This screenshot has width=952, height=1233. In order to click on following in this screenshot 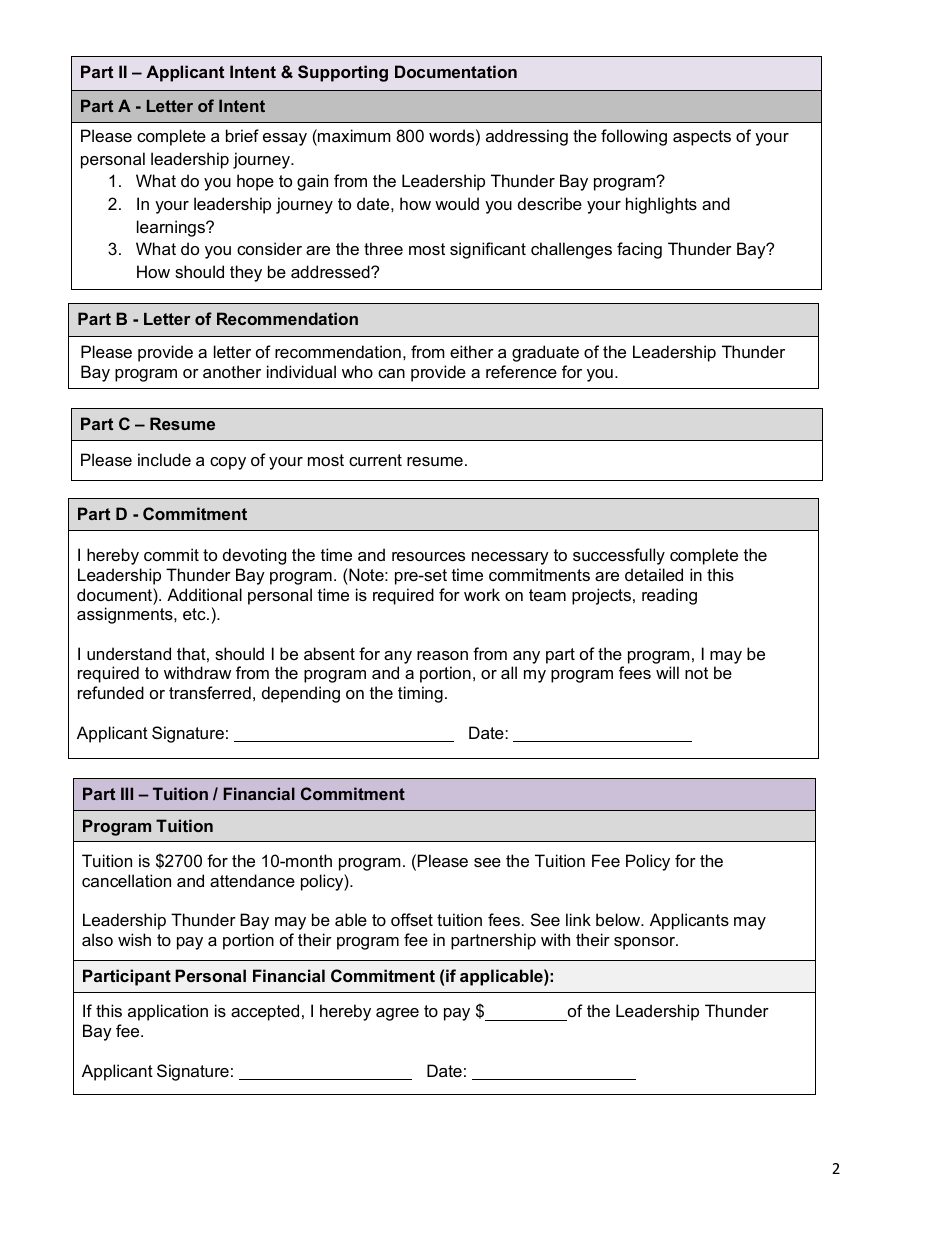, I will do `click(634, 137)`.
